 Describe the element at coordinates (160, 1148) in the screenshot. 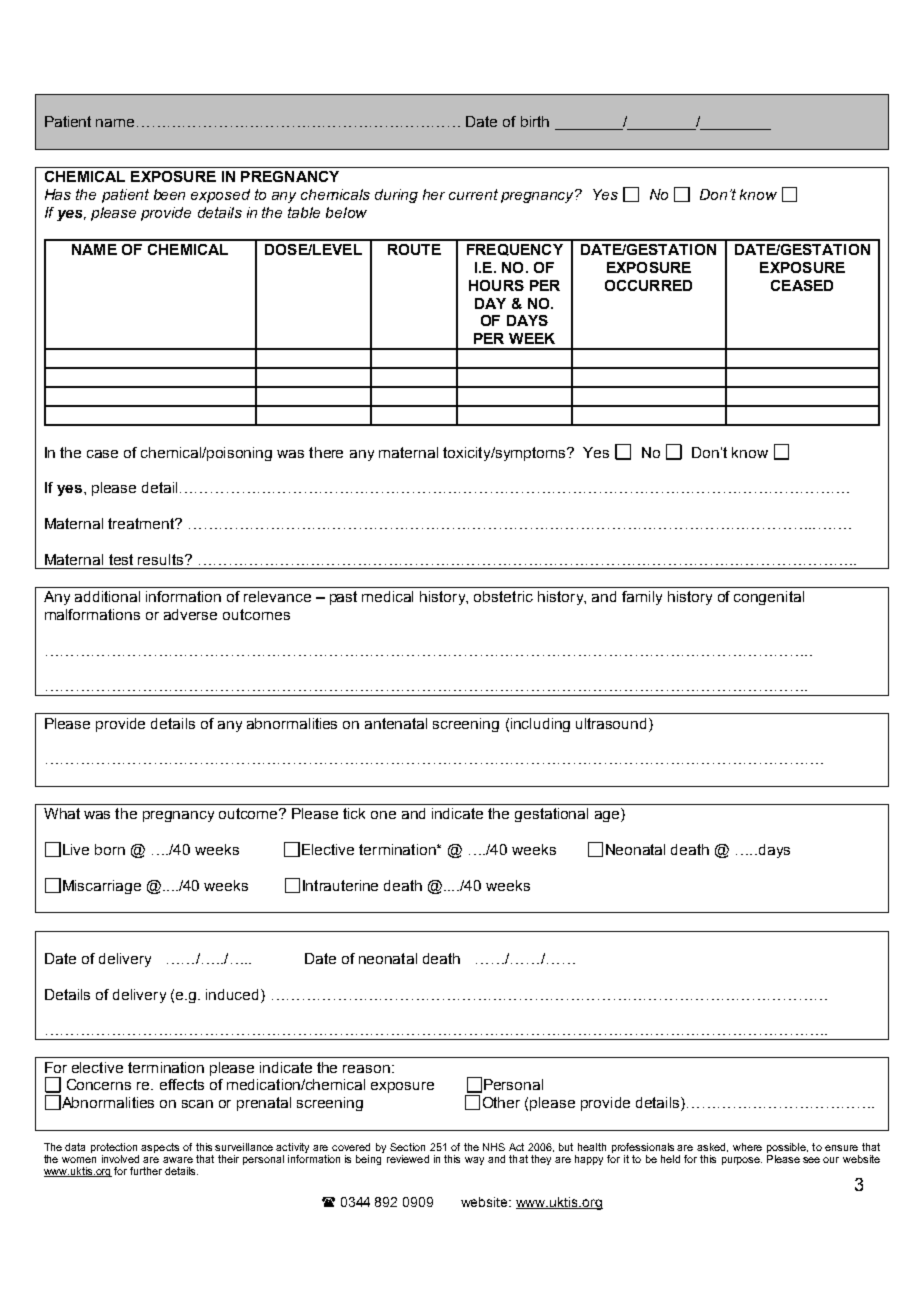

I see `aspects` at that location.
